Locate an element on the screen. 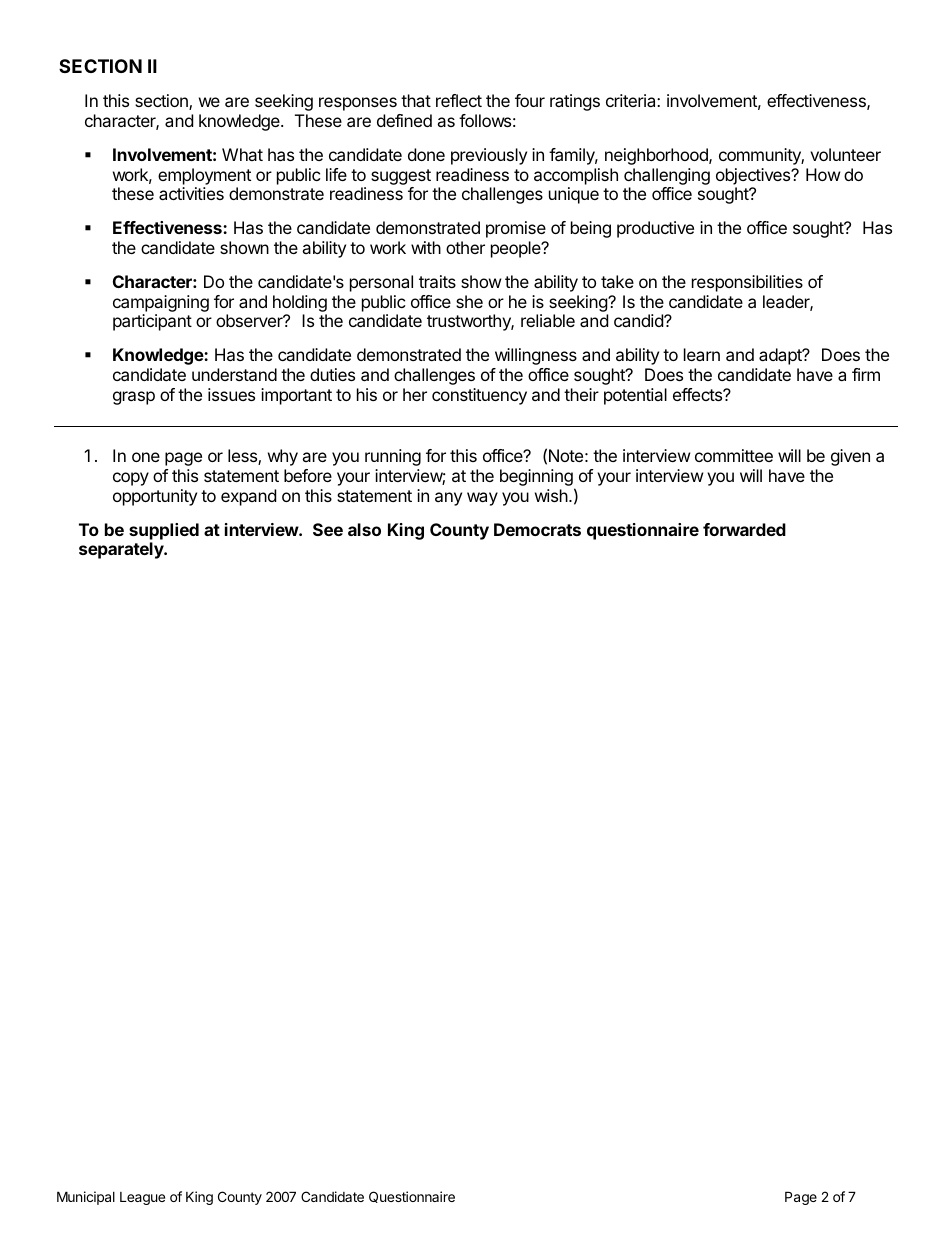 The width and height of the screenshot is (952, 1233). employment is located at coordinates (204, 176).
